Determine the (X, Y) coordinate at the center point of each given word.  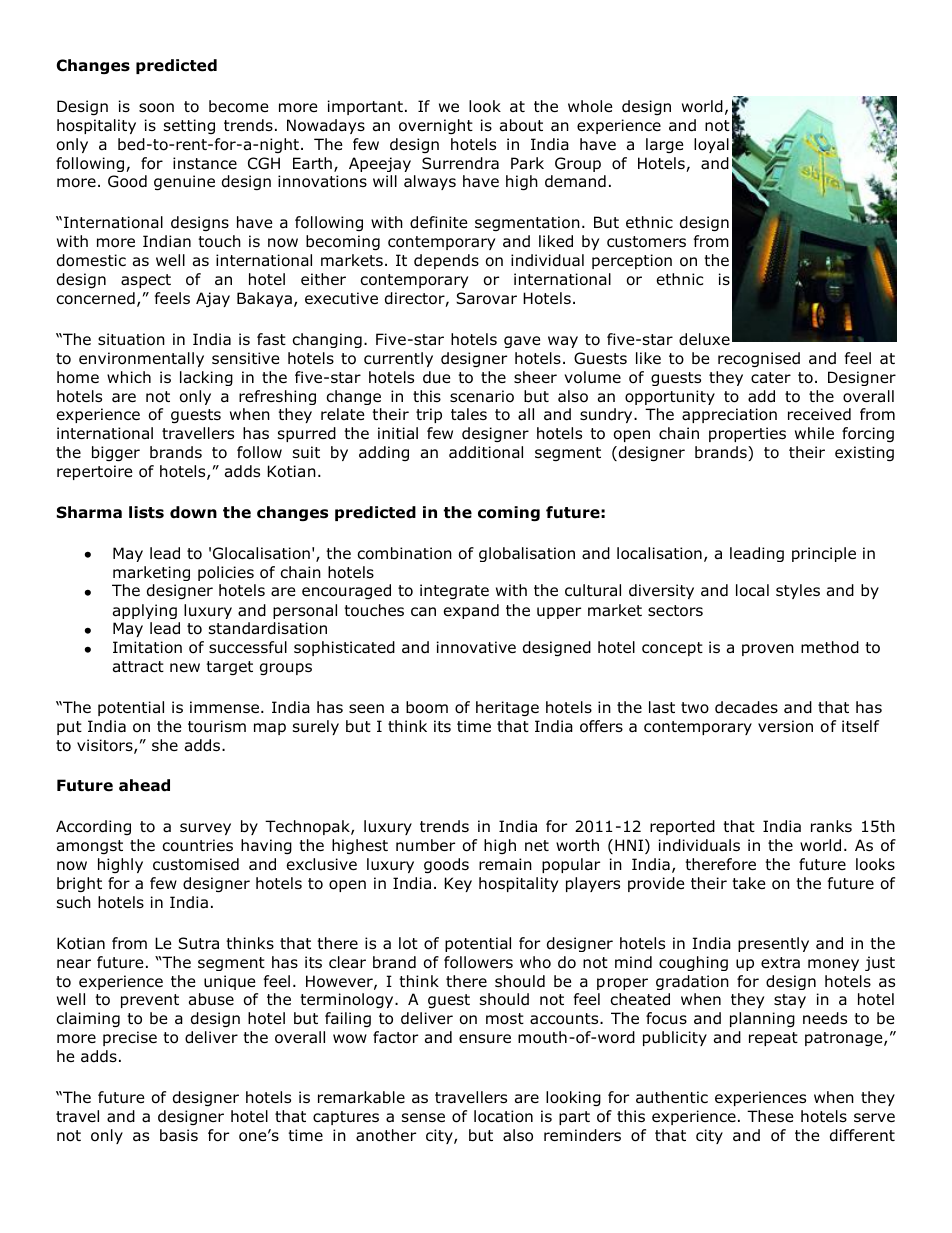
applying (145, 611)
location (503, 1116)
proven (768, 650)
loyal (711, 145)
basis (179, 1135)
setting (189, 126)
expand (471, 611)
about (521, 125)
